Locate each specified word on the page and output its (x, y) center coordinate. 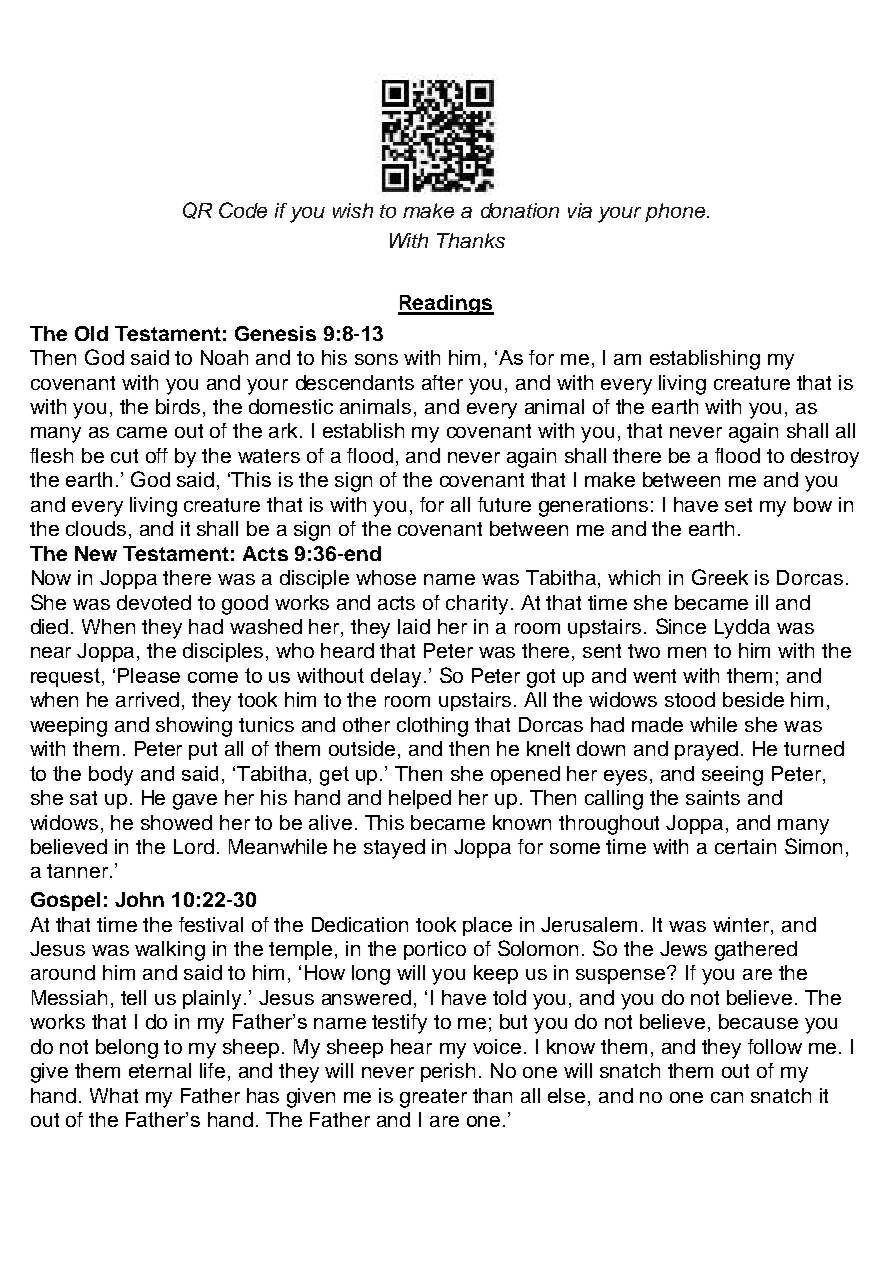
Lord (194, 846)
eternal (160, 1070)
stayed (394, 849)
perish (448, 1072)
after (442, 382)
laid (414, 626)
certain (745, 846)
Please (149, 675)
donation (520, 210)
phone (676, 212)
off (157, 455)
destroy (825, 458)
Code (243, 210)
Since (681, 626)
